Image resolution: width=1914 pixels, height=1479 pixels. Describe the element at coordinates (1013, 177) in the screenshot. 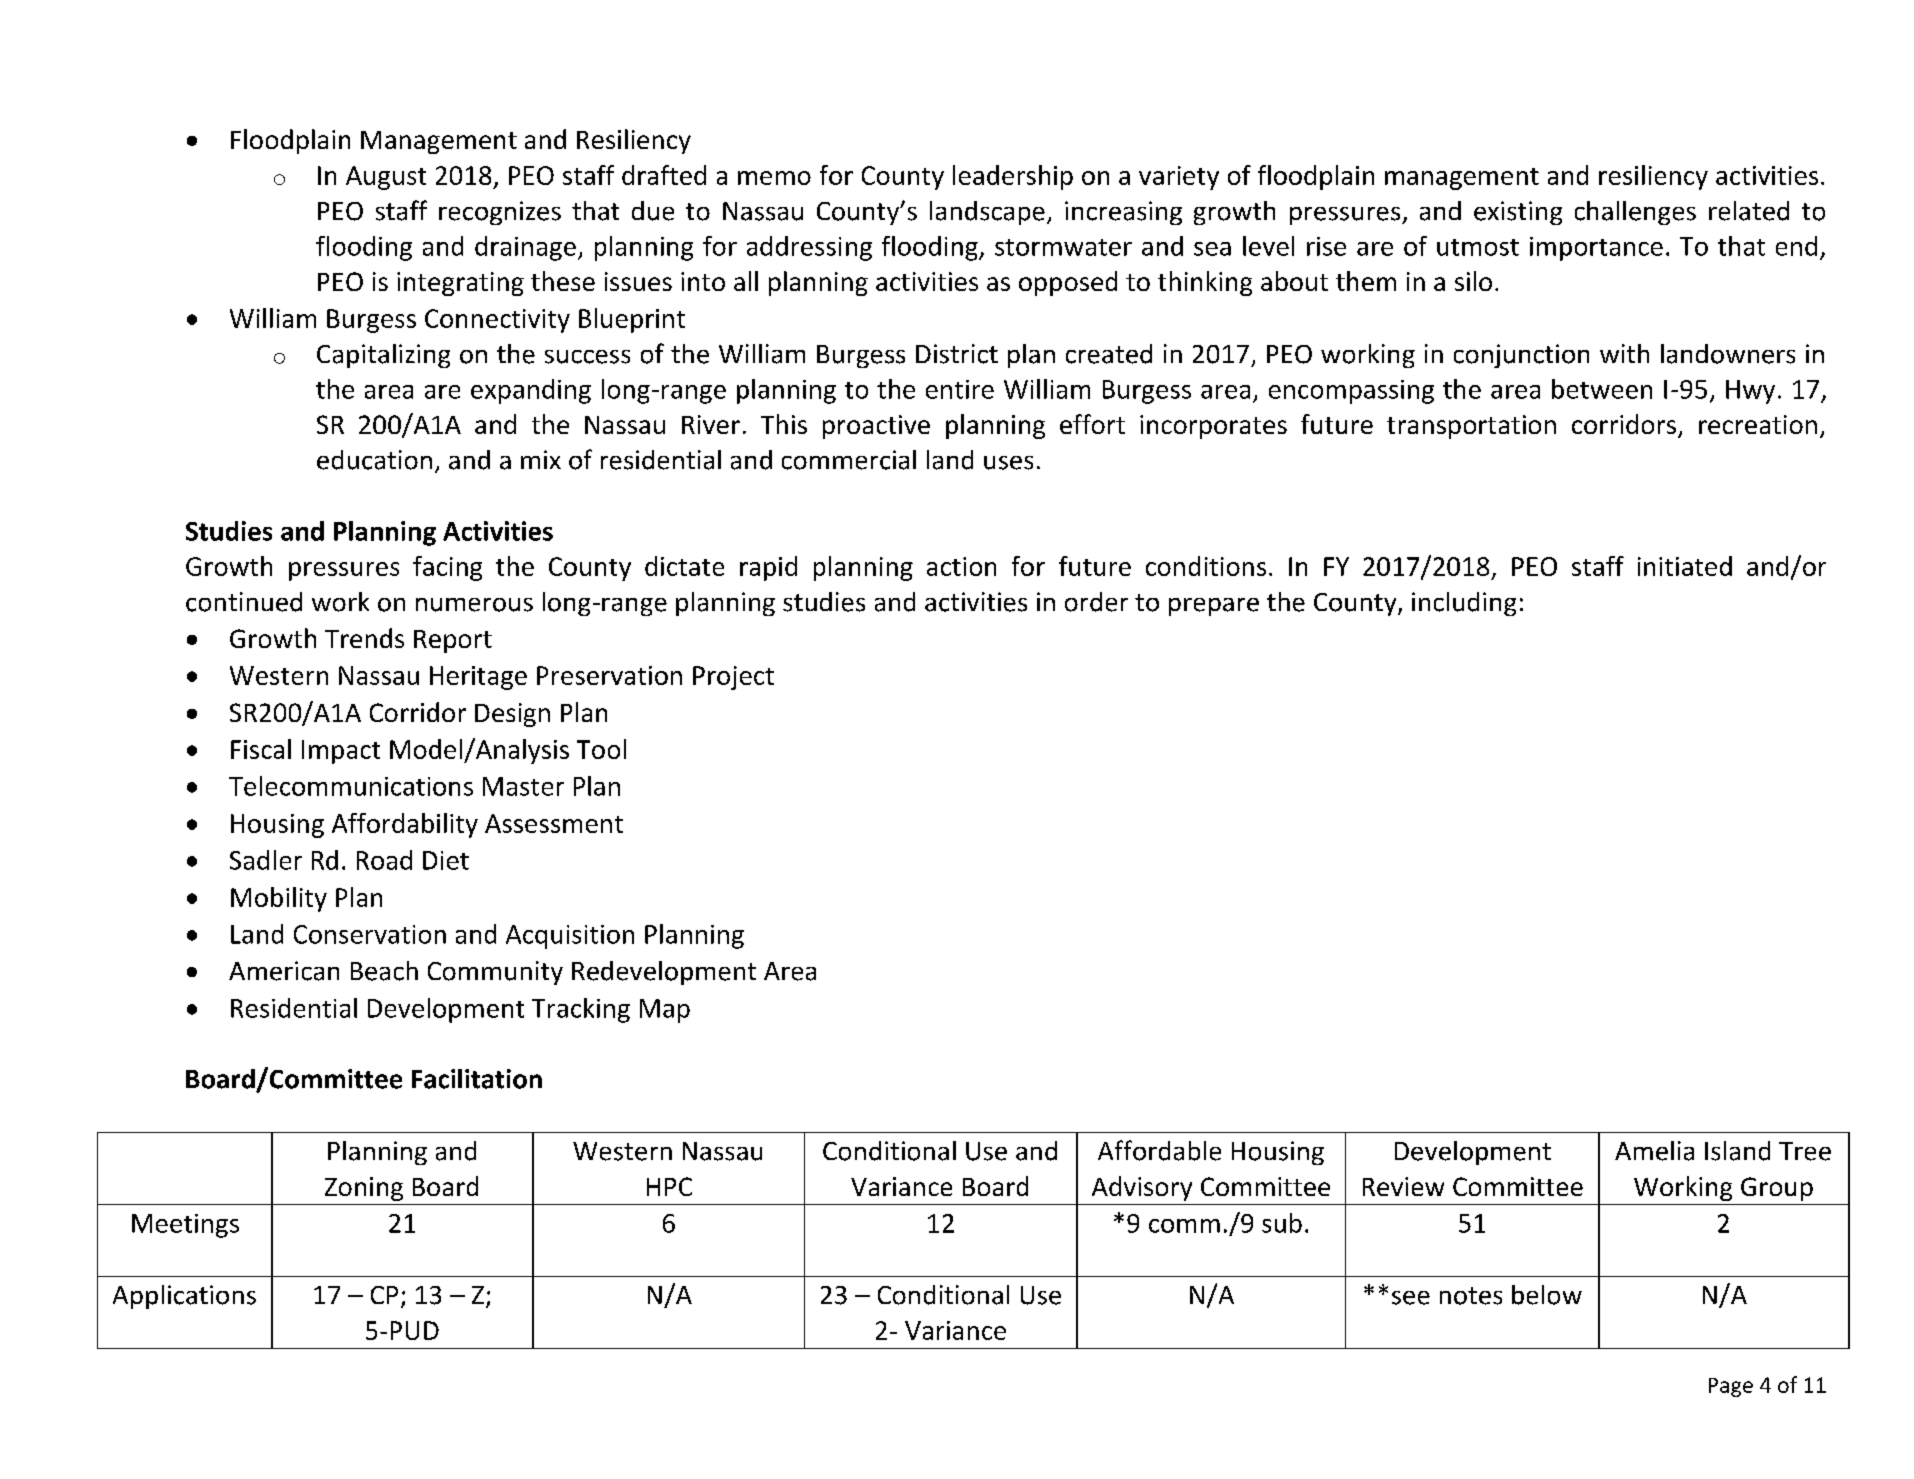

I see `leadership` at that location.
